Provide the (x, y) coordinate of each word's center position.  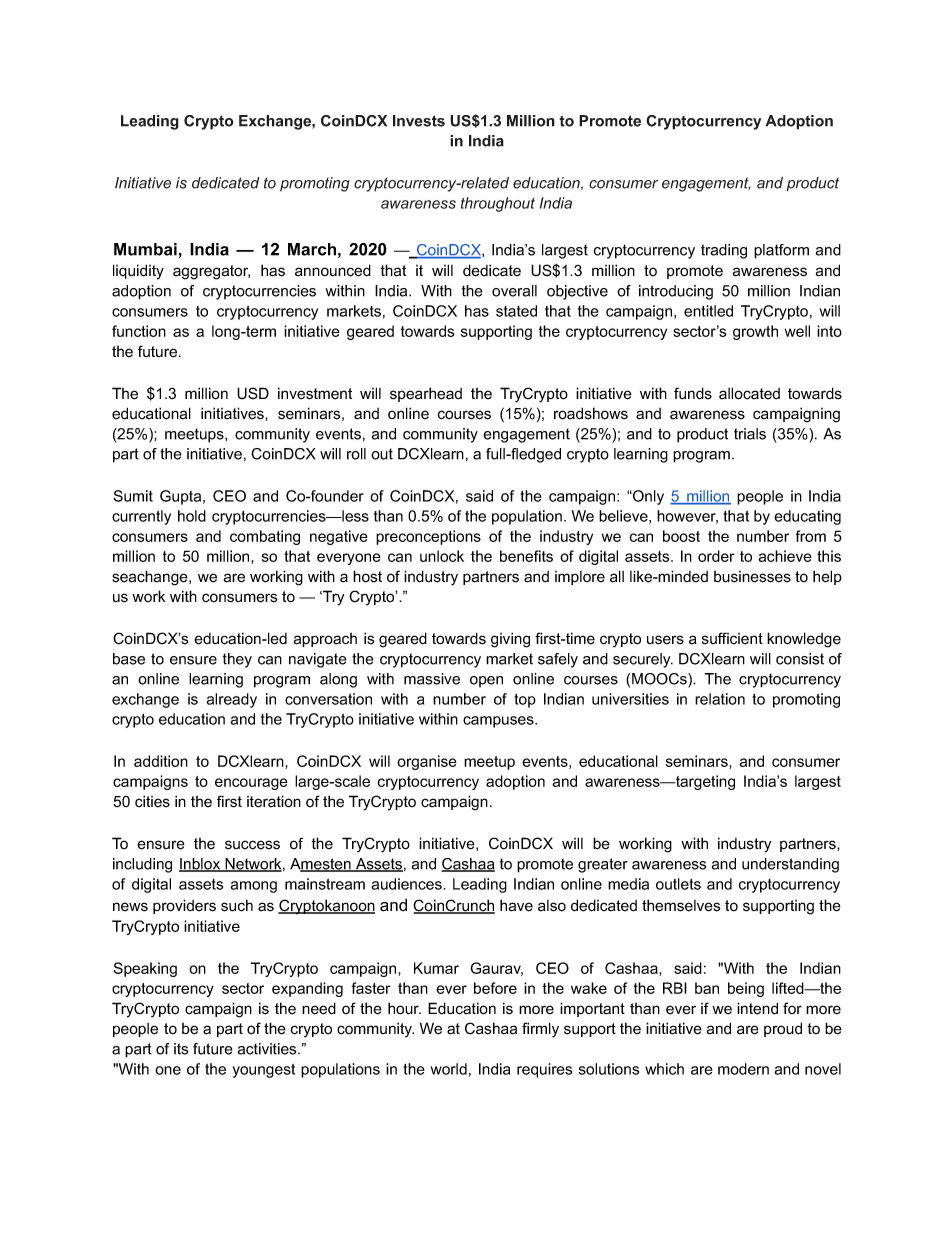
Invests (419, 121)
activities (268, 1049)
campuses (499, 722)
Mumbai (145, 249)
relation (720, 699)
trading (724, 251)
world (449, 1069)
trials (750, 434)
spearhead (426, 394)
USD (253, 393)
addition (161, 761)
